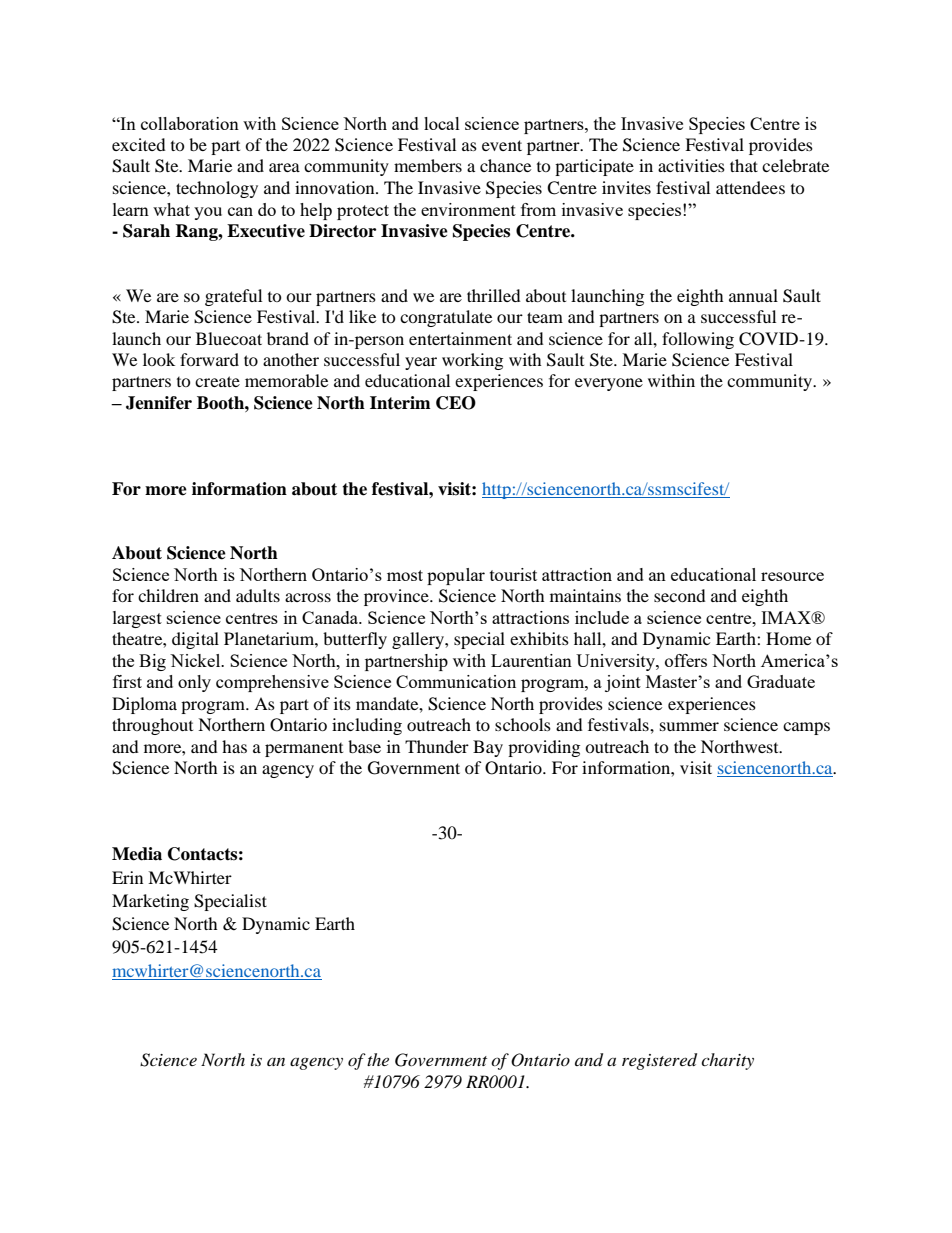 Image resolution: width=952 pixels, height=1233 pixels. I want to click on create, so click(217, 381).
